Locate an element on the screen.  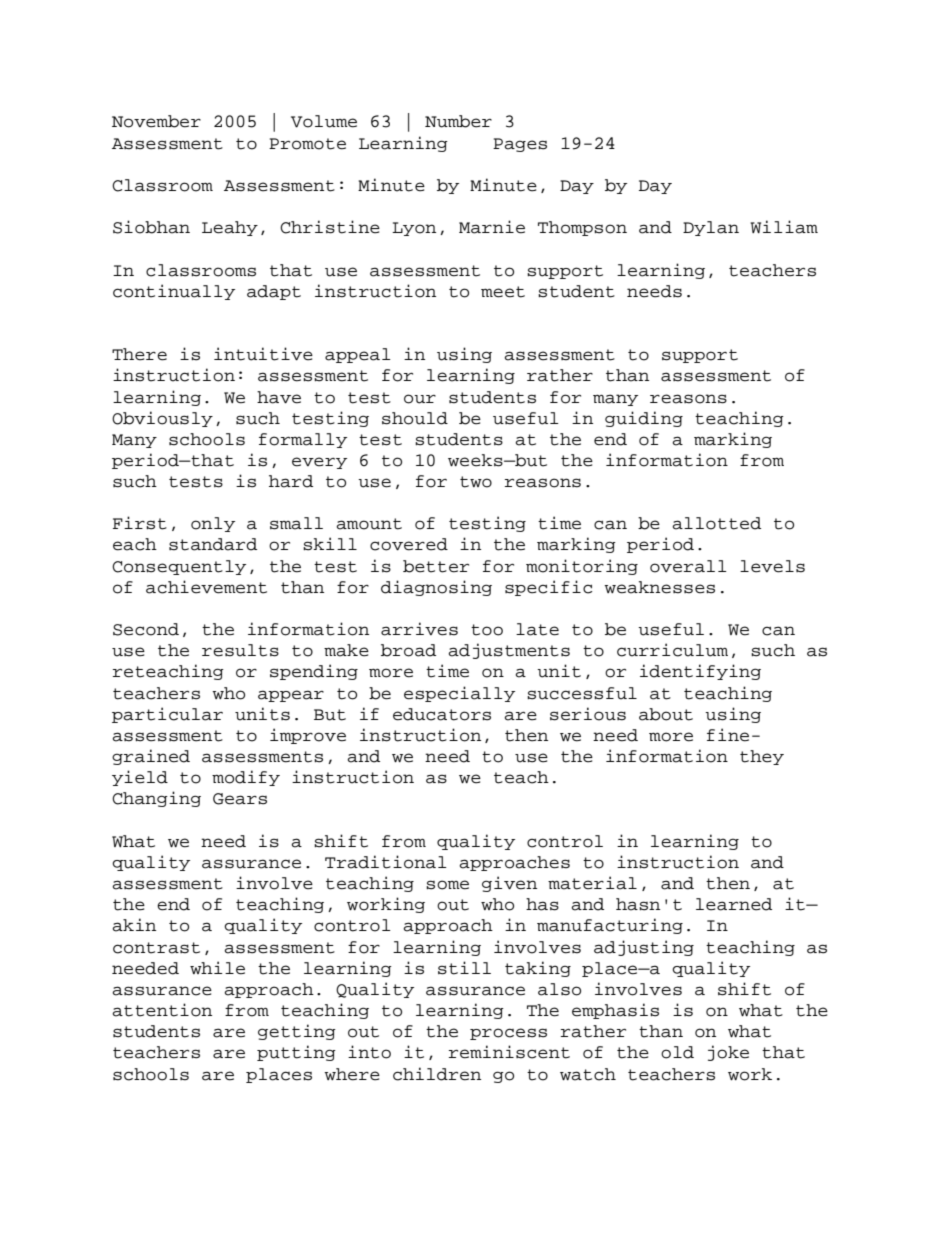
some is located at coordinates (447, 885).
